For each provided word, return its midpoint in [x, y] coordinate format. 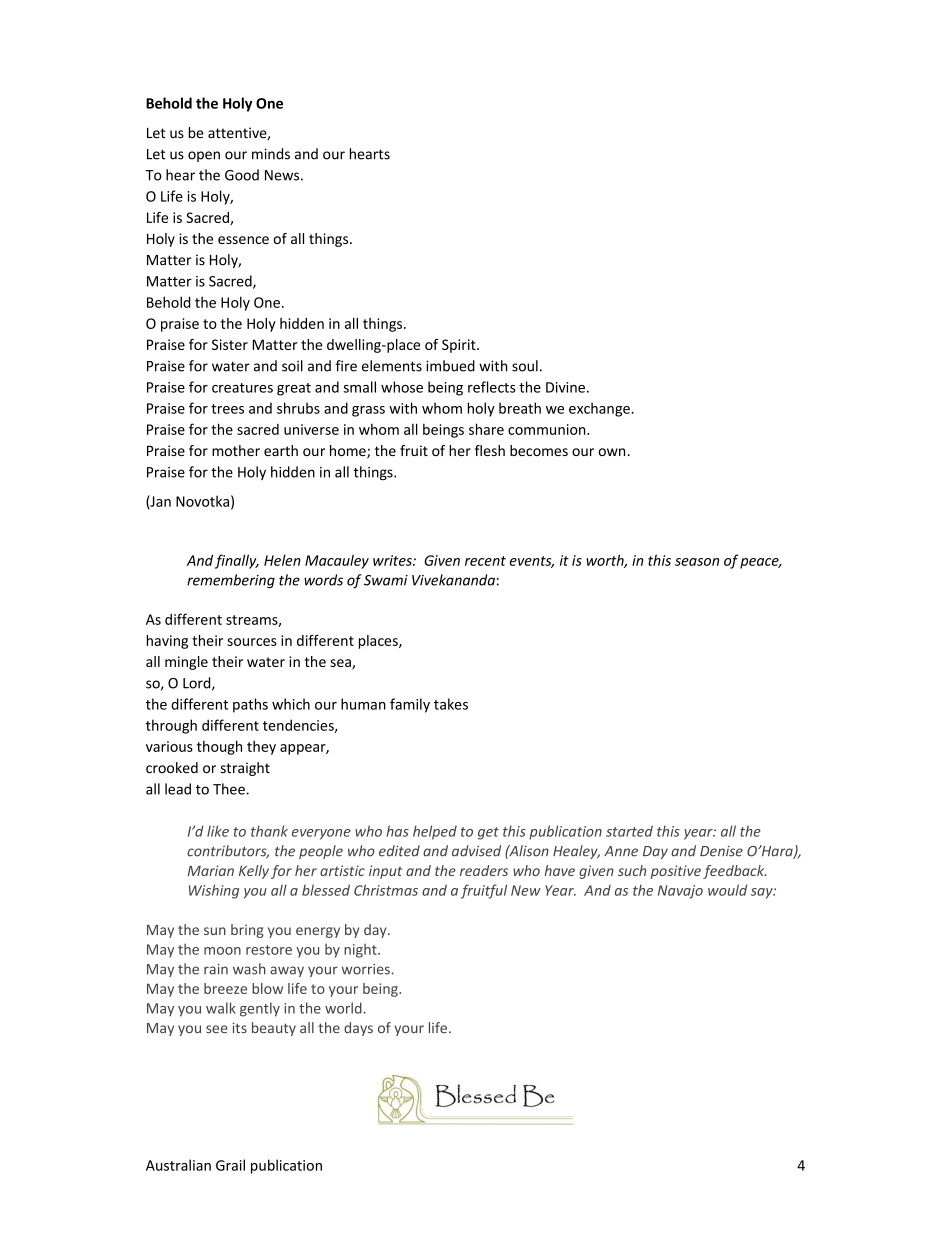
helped [435, 832]
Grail [230, 1165]
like [218, 831]
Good [242, 175]
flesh [490, 450]
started [629, 831]
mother [236, 450]
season [697, 562]
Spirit [460, 346]
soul [525, 366]
